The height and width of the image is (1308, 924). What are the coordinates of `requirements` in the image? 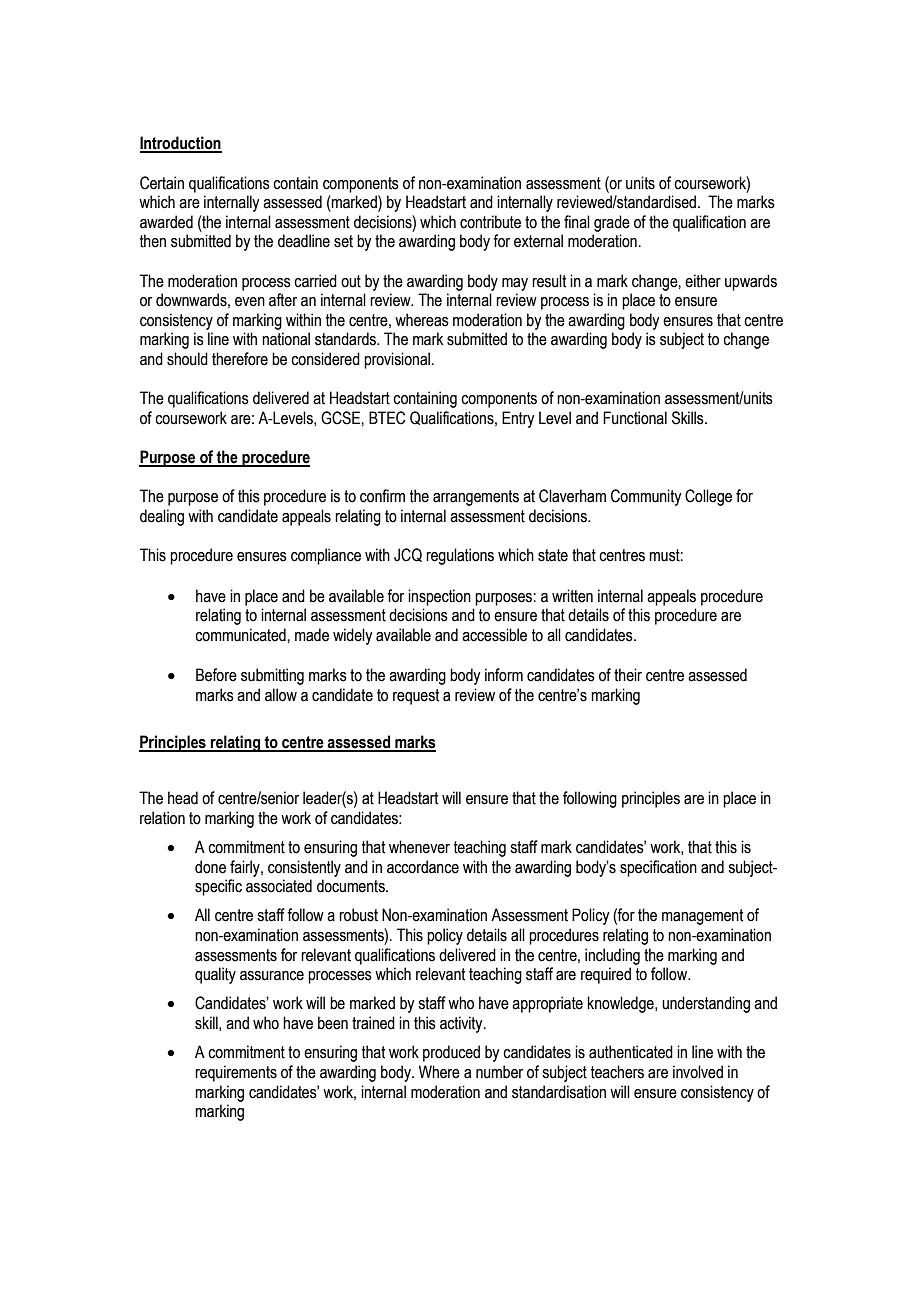 It's located at (236, 1073).
